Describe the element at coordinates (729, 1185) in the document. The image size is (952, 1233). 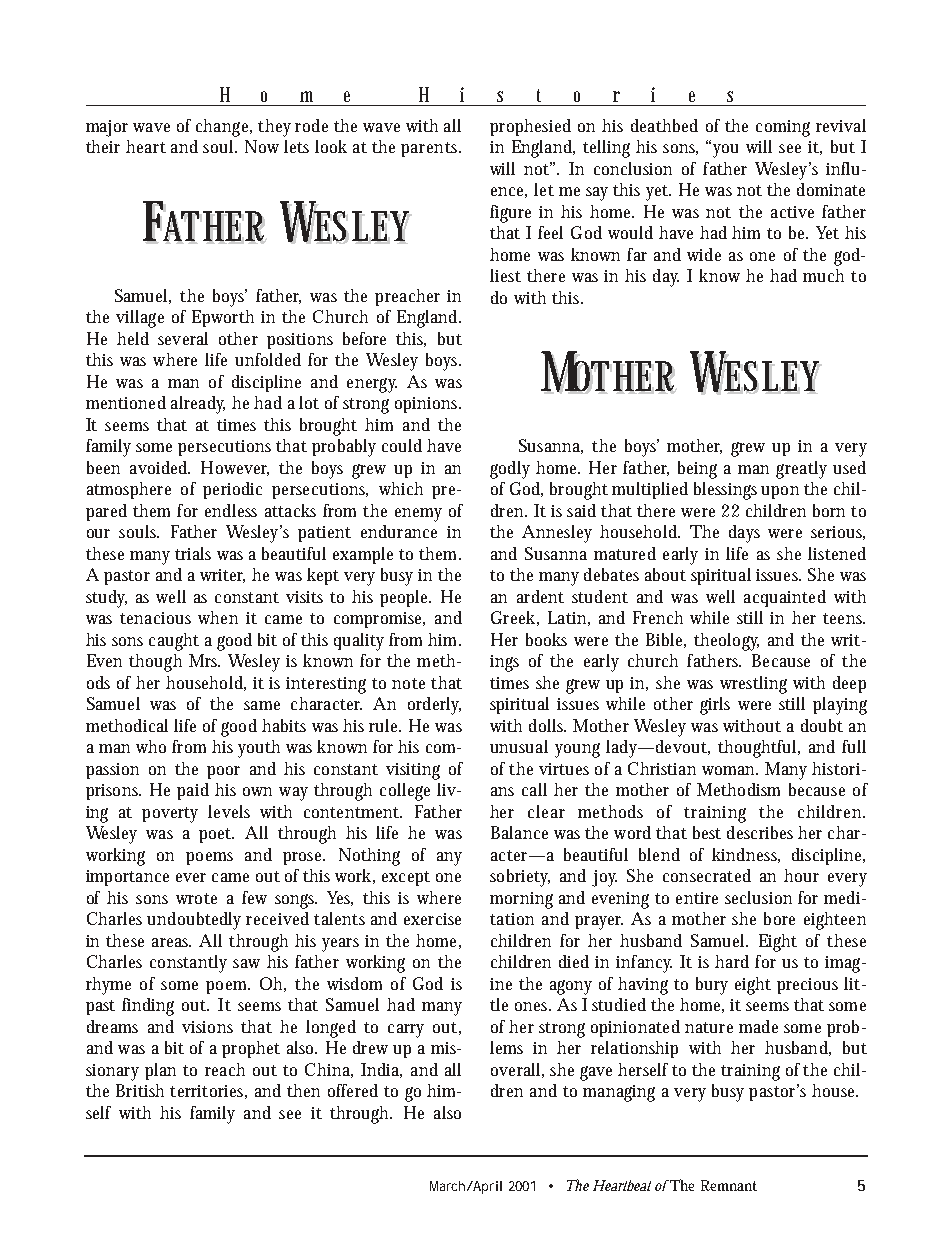
I see `Remnant` at that location.
